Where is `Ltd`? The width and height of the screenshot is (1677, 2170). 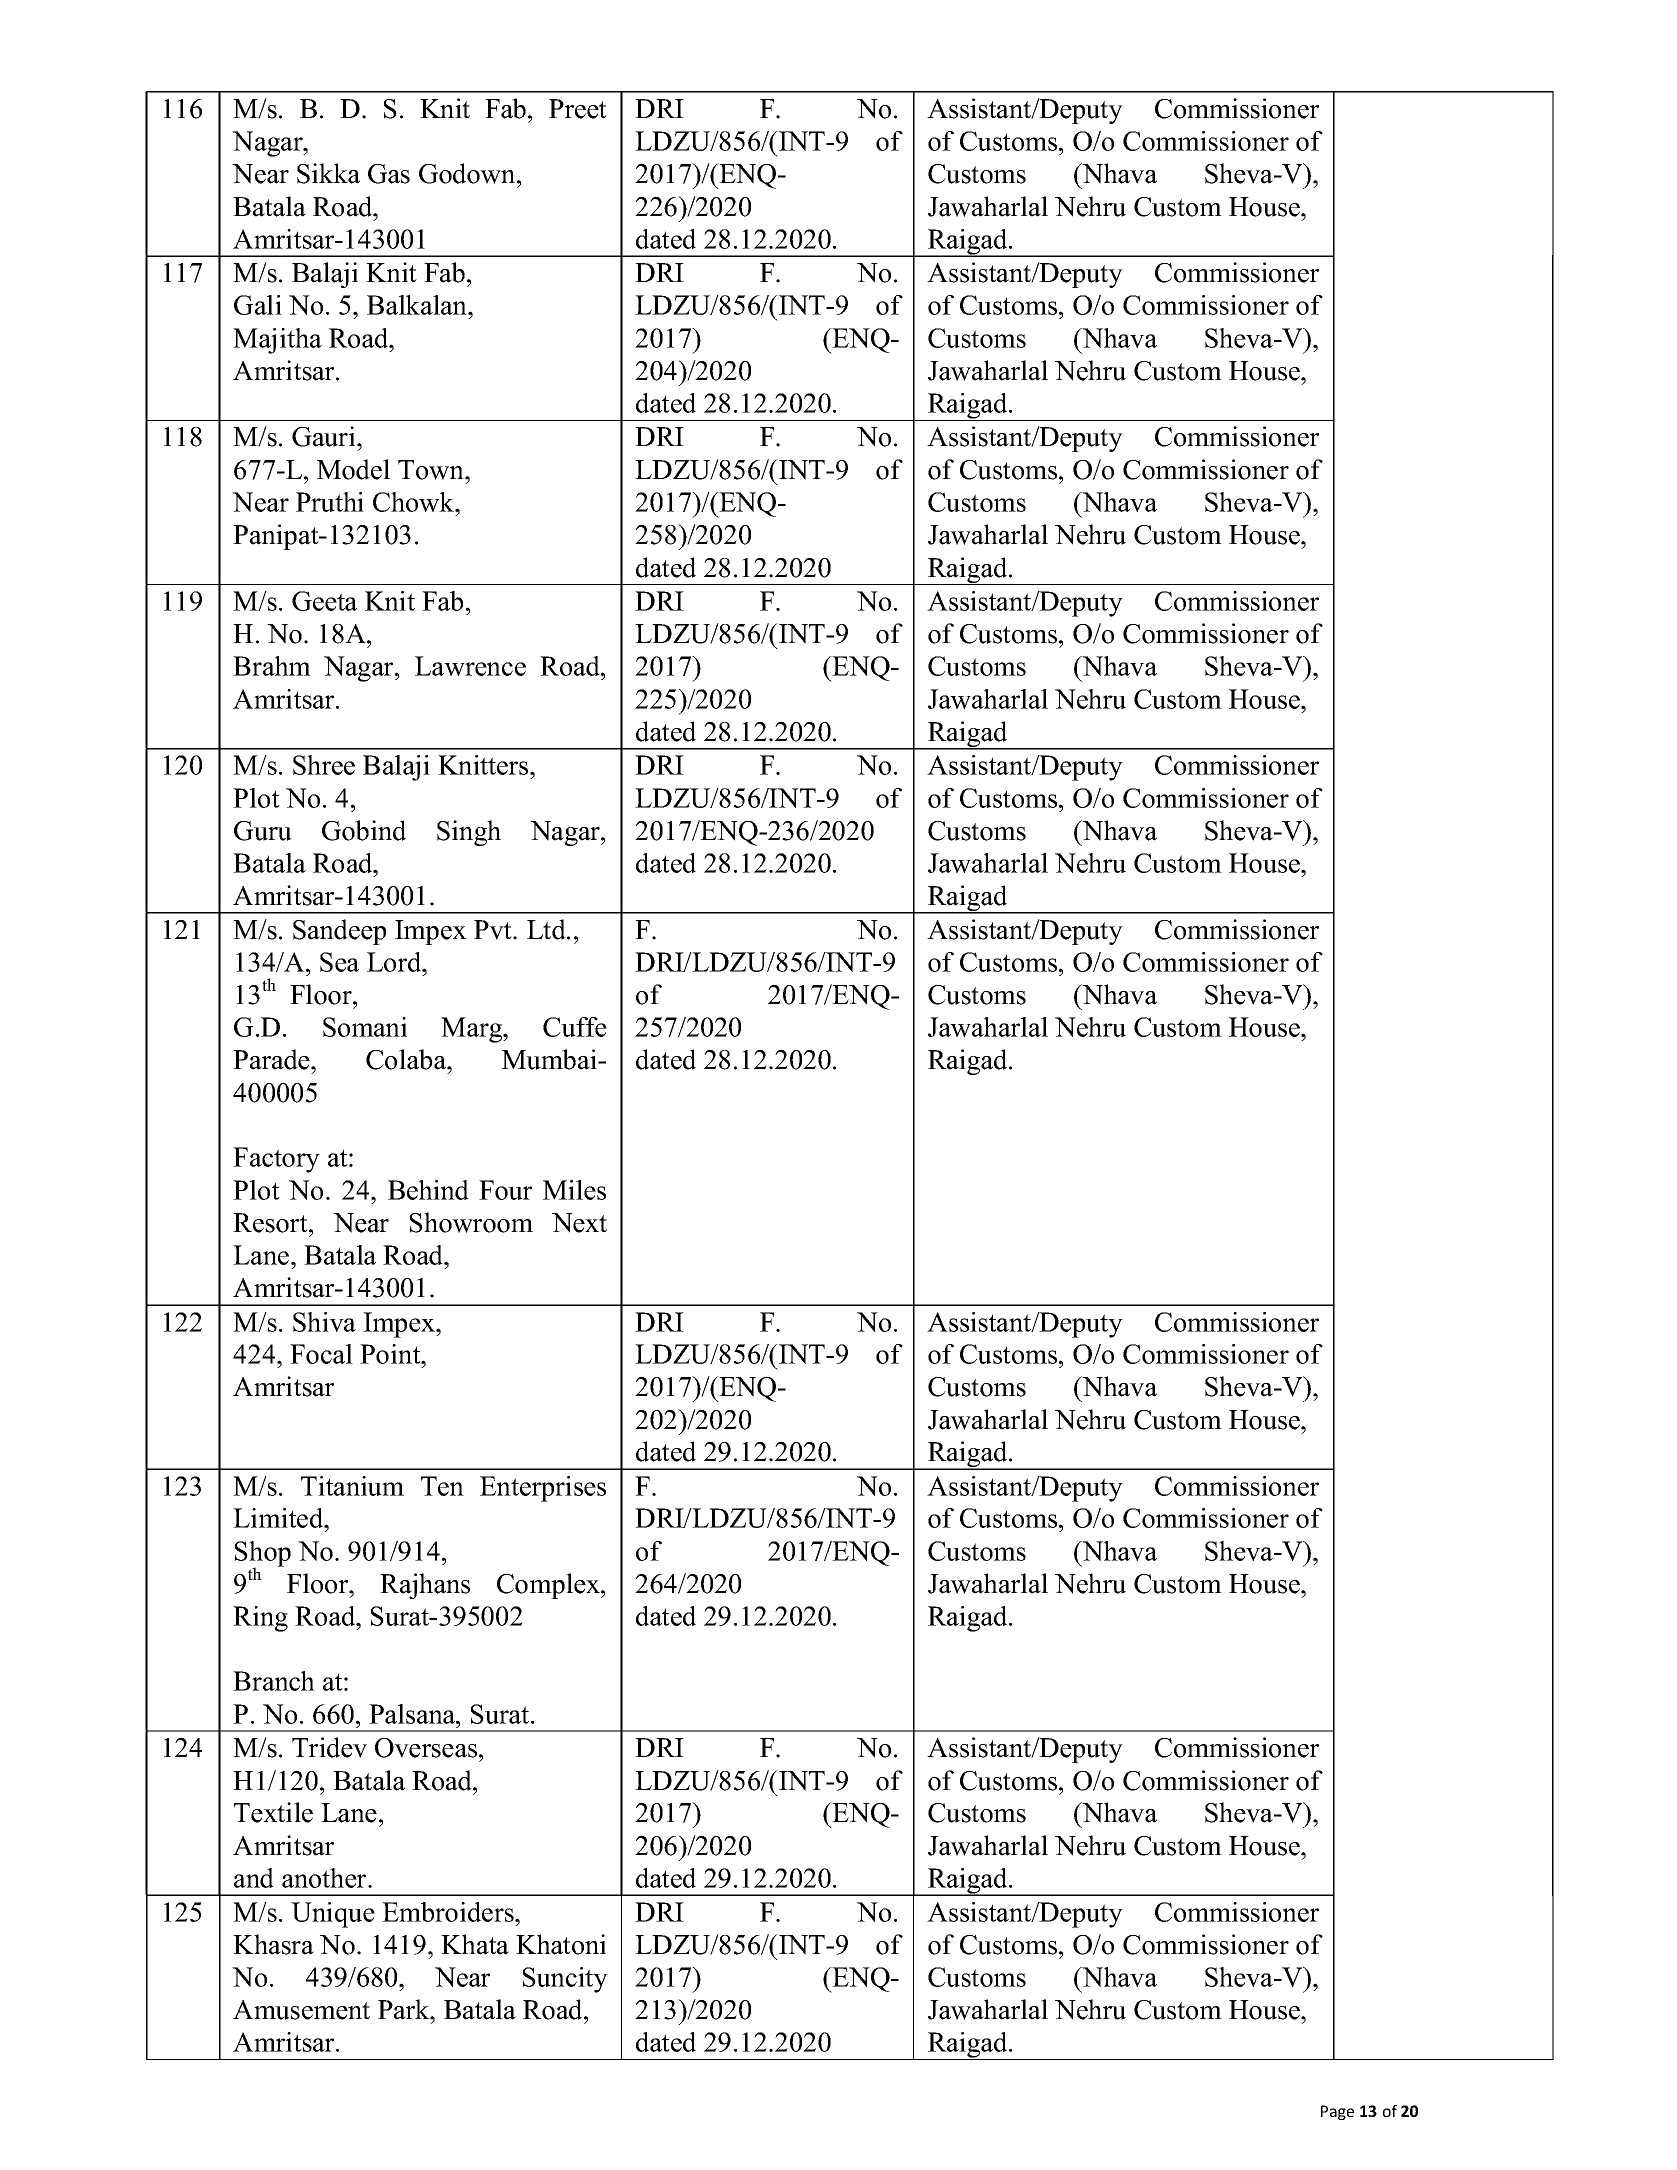
Ltd is located at coordinates (547, 929).
